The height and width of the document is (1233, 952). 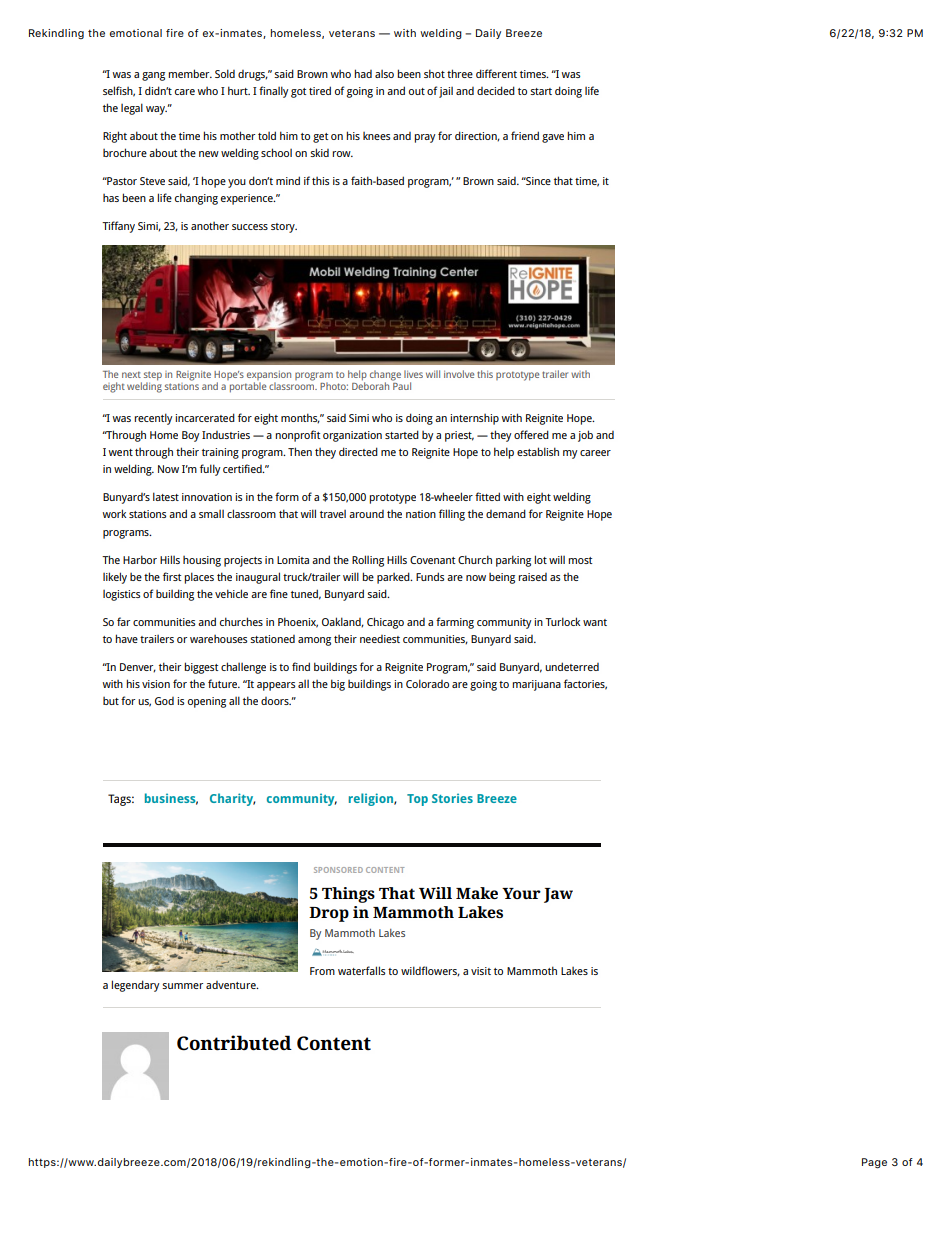 I want to click on hurt, so click(x=239, y=90).
